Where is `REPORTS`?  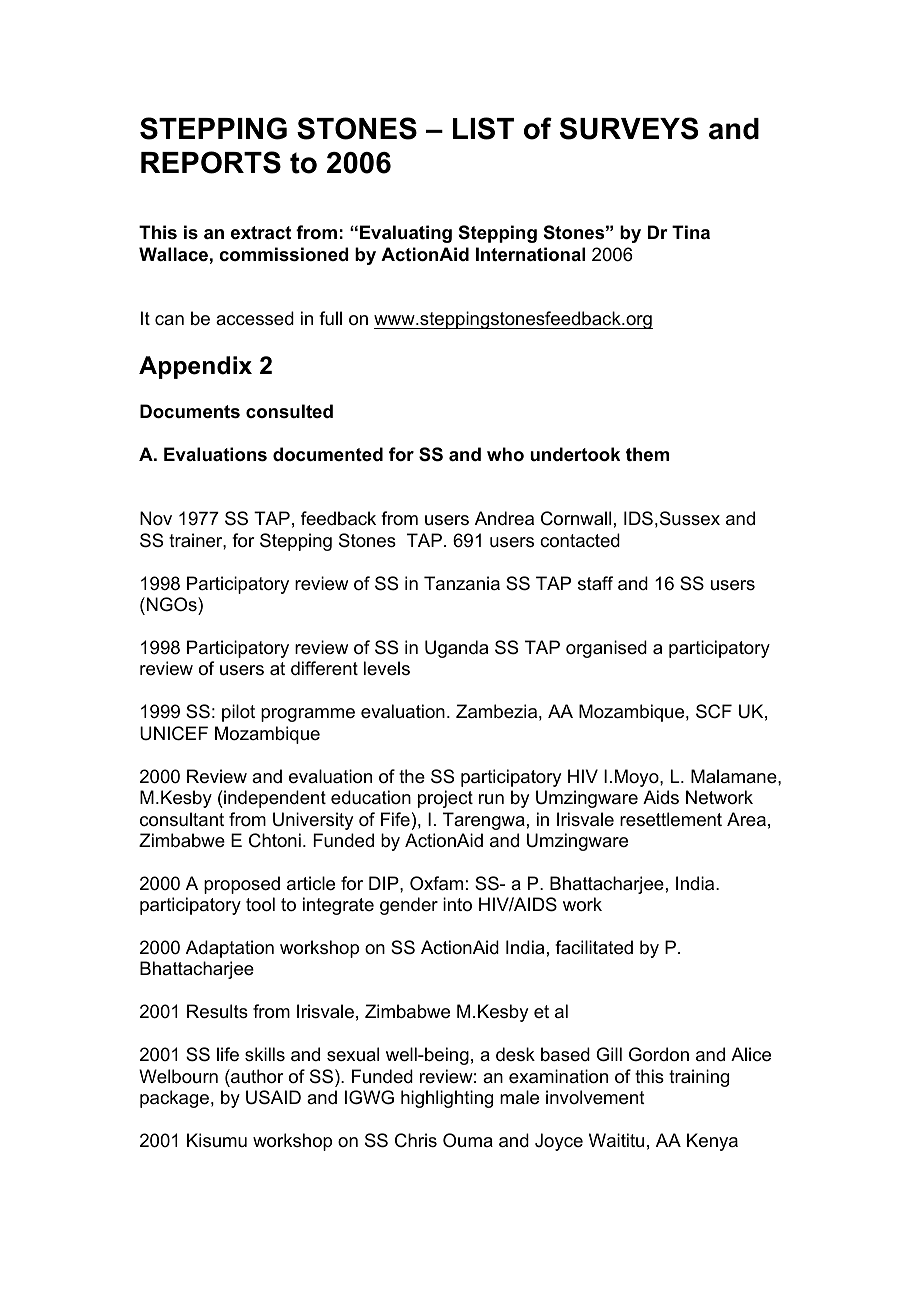
REPORTS is located at coordinates (211, 162).
